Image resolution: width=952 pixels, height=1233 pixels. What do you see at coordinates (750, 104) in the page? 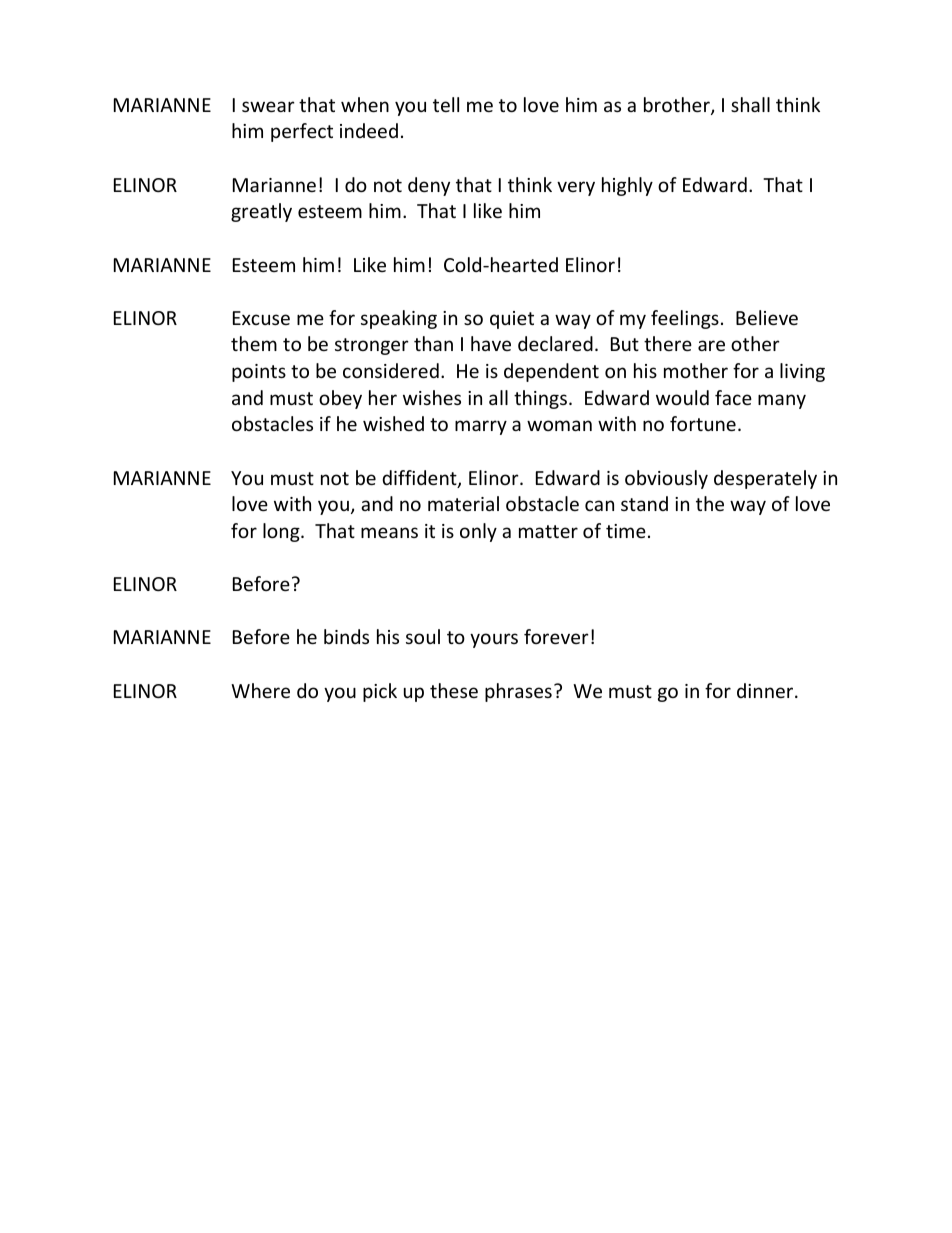
I see `shall` at bounding box center [750, 104].
